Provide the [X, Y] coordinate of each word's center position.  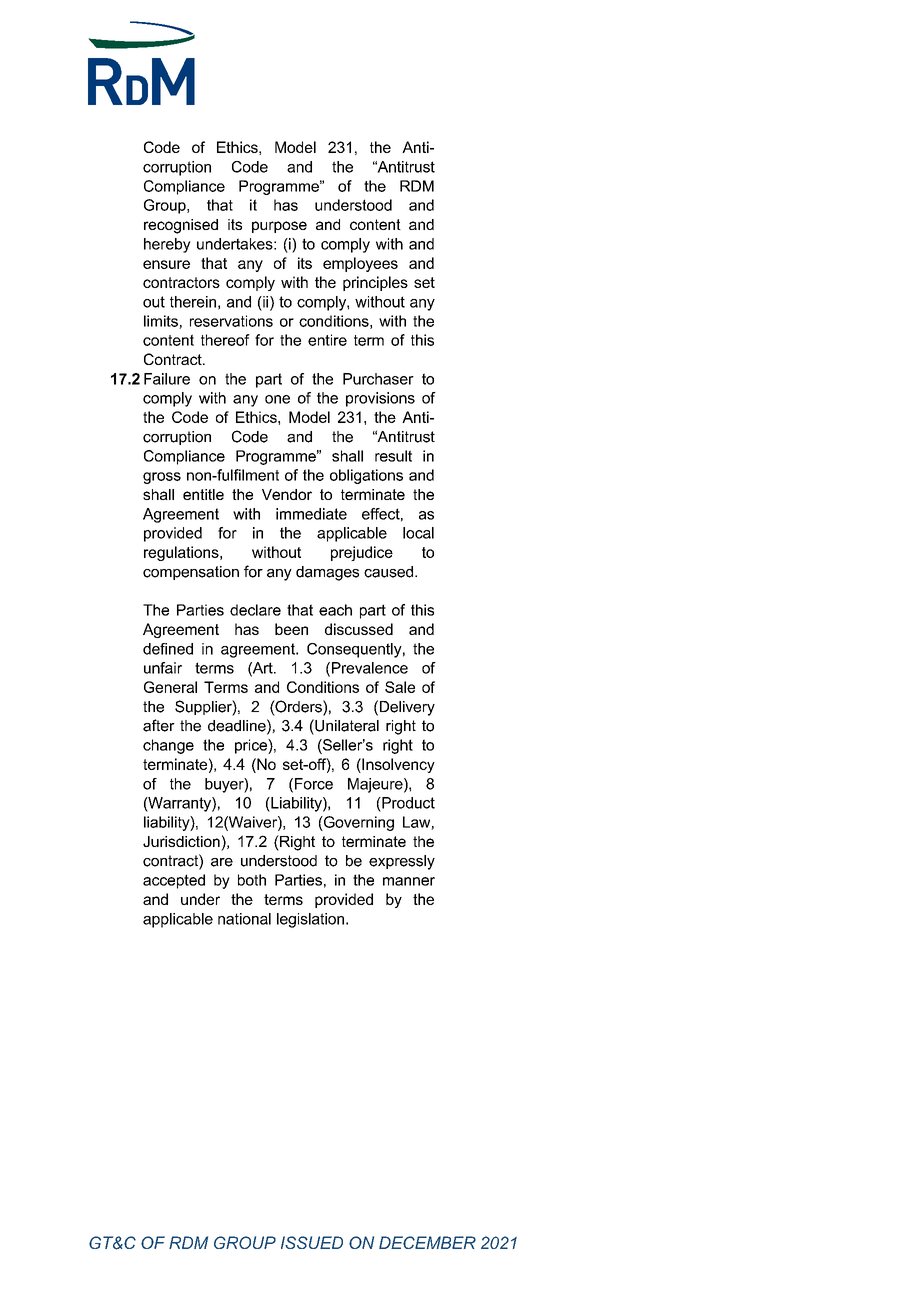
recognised [181, 226]
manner [409, 881]
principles [375, 283]
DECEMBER [427, 1242]
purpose [279, 227]
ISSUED [312, 1242]
